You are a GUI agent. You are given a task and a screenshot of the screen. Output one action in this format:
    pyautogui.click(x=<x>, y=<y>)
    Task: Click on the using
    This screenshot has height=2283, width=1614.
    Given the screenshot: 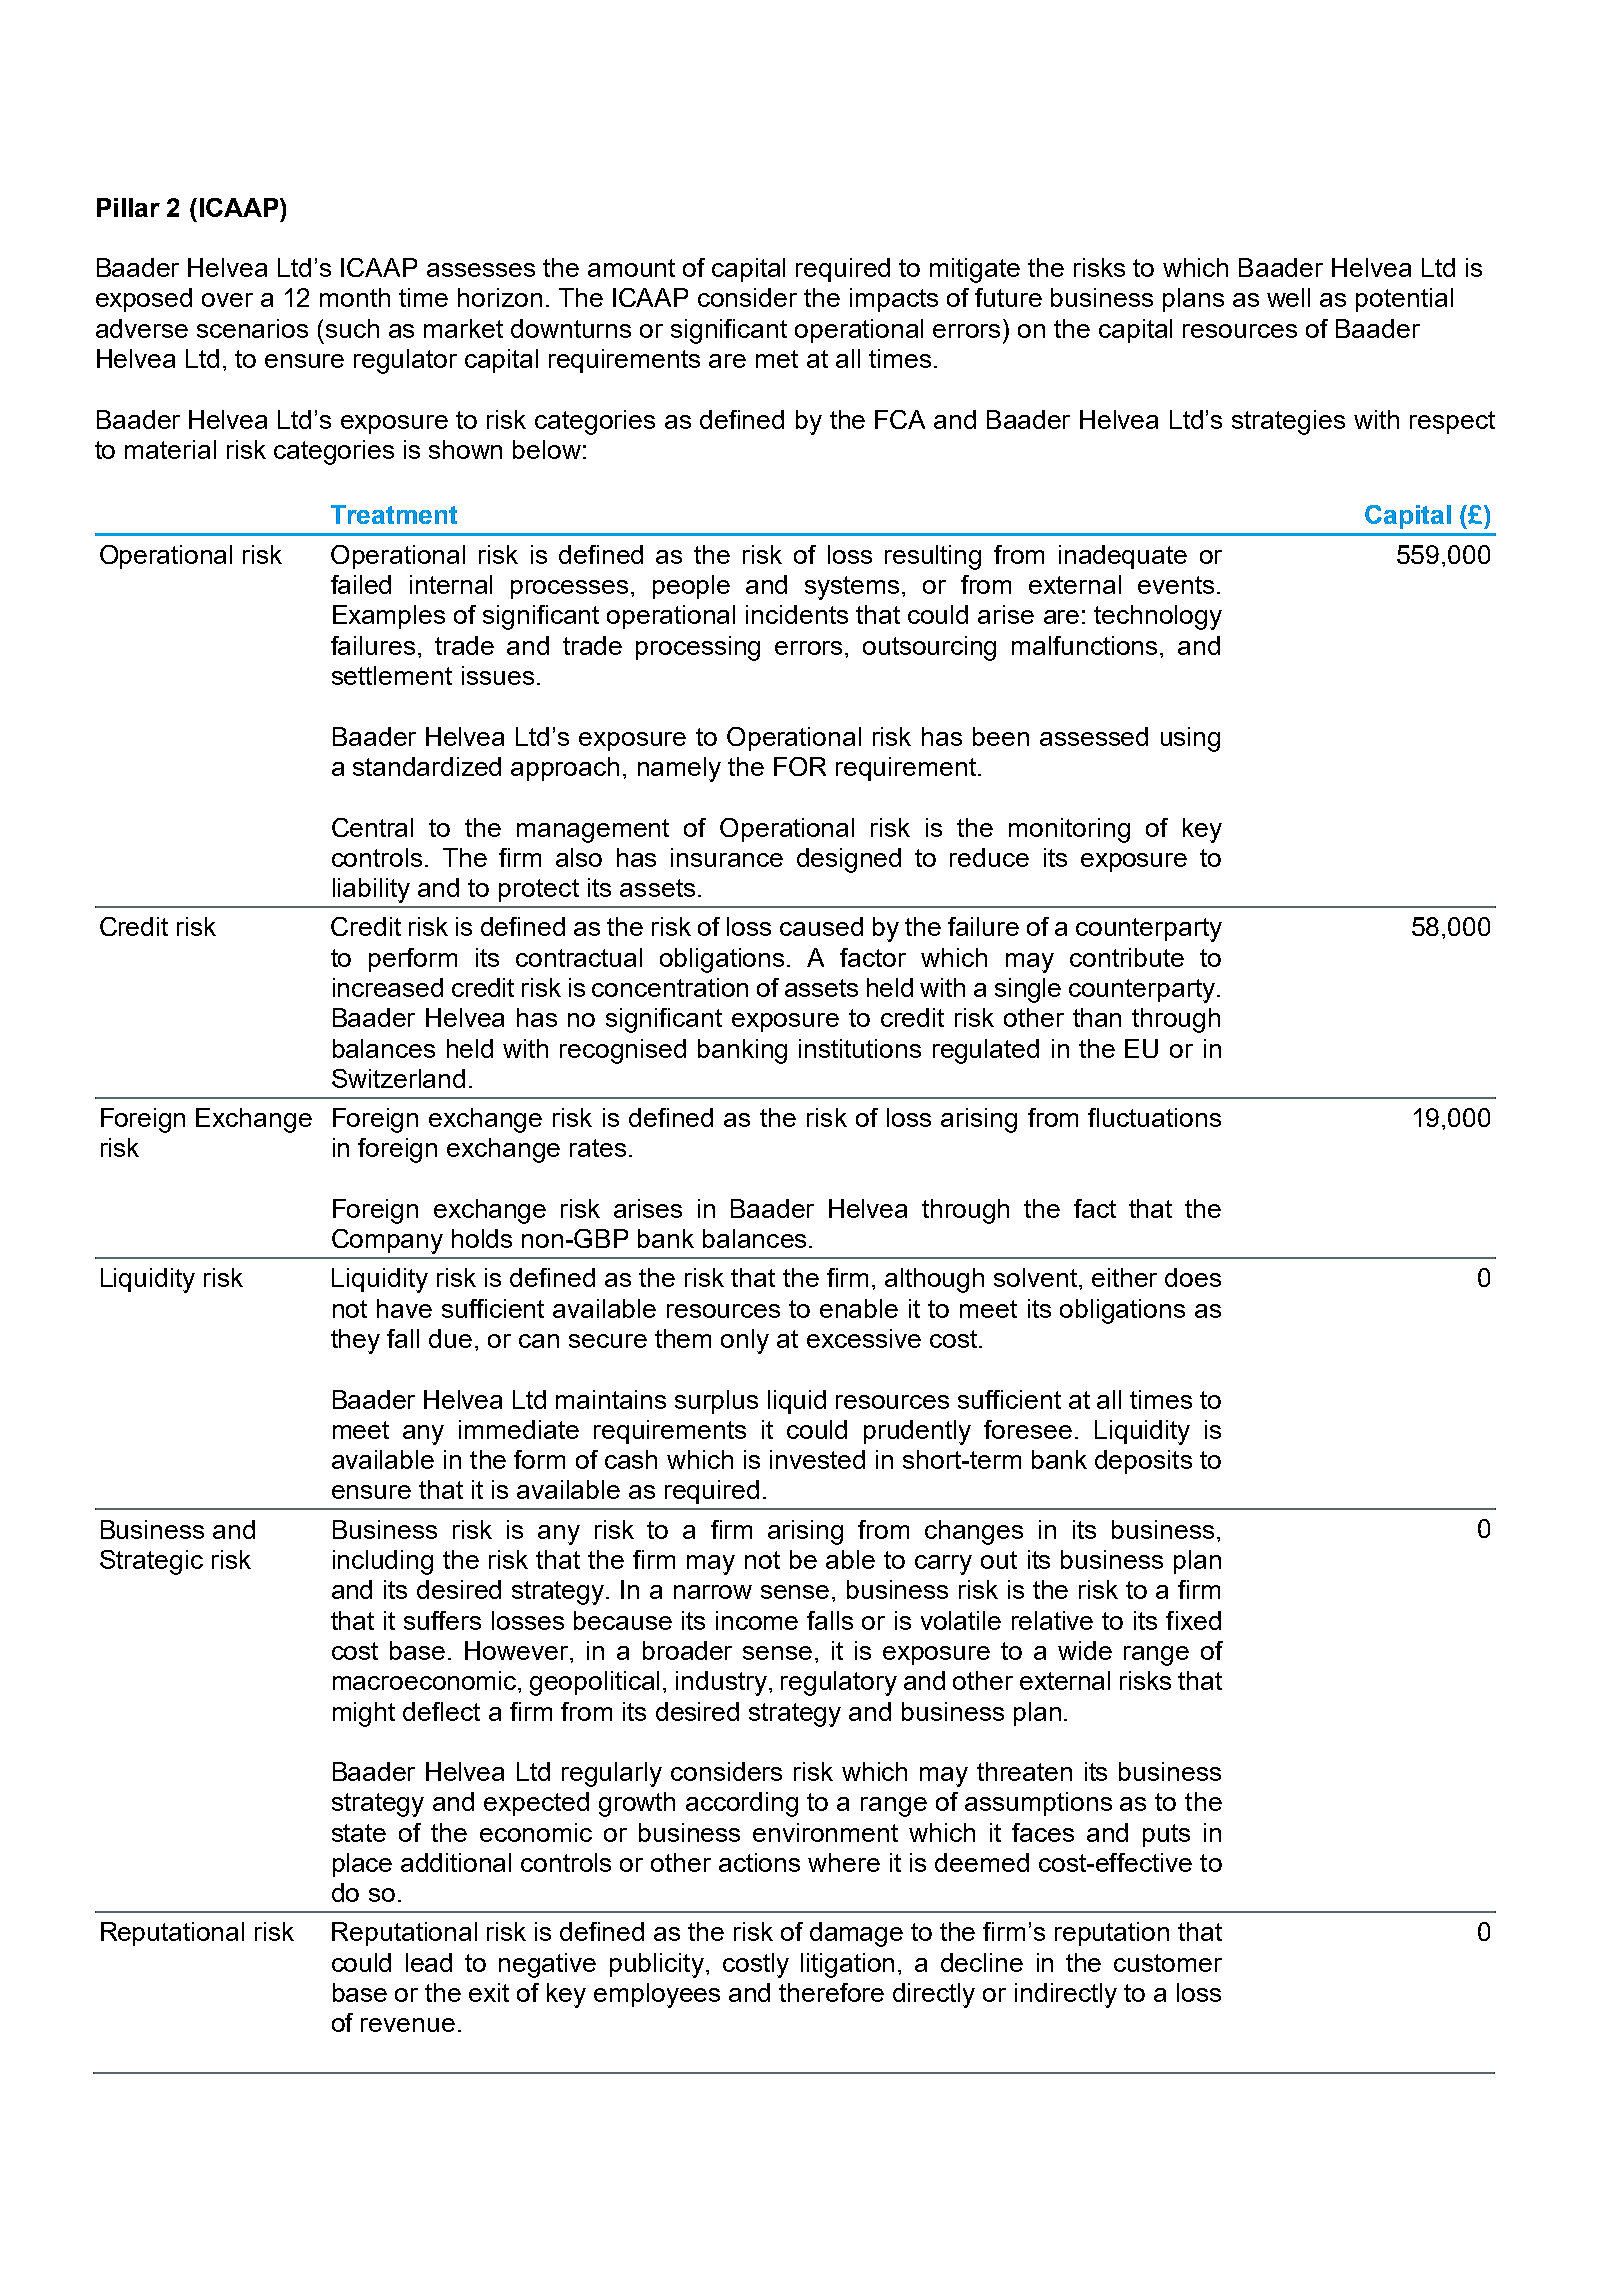 What is the action you would take?
    pyautogui.click(x=1190, y=739)
